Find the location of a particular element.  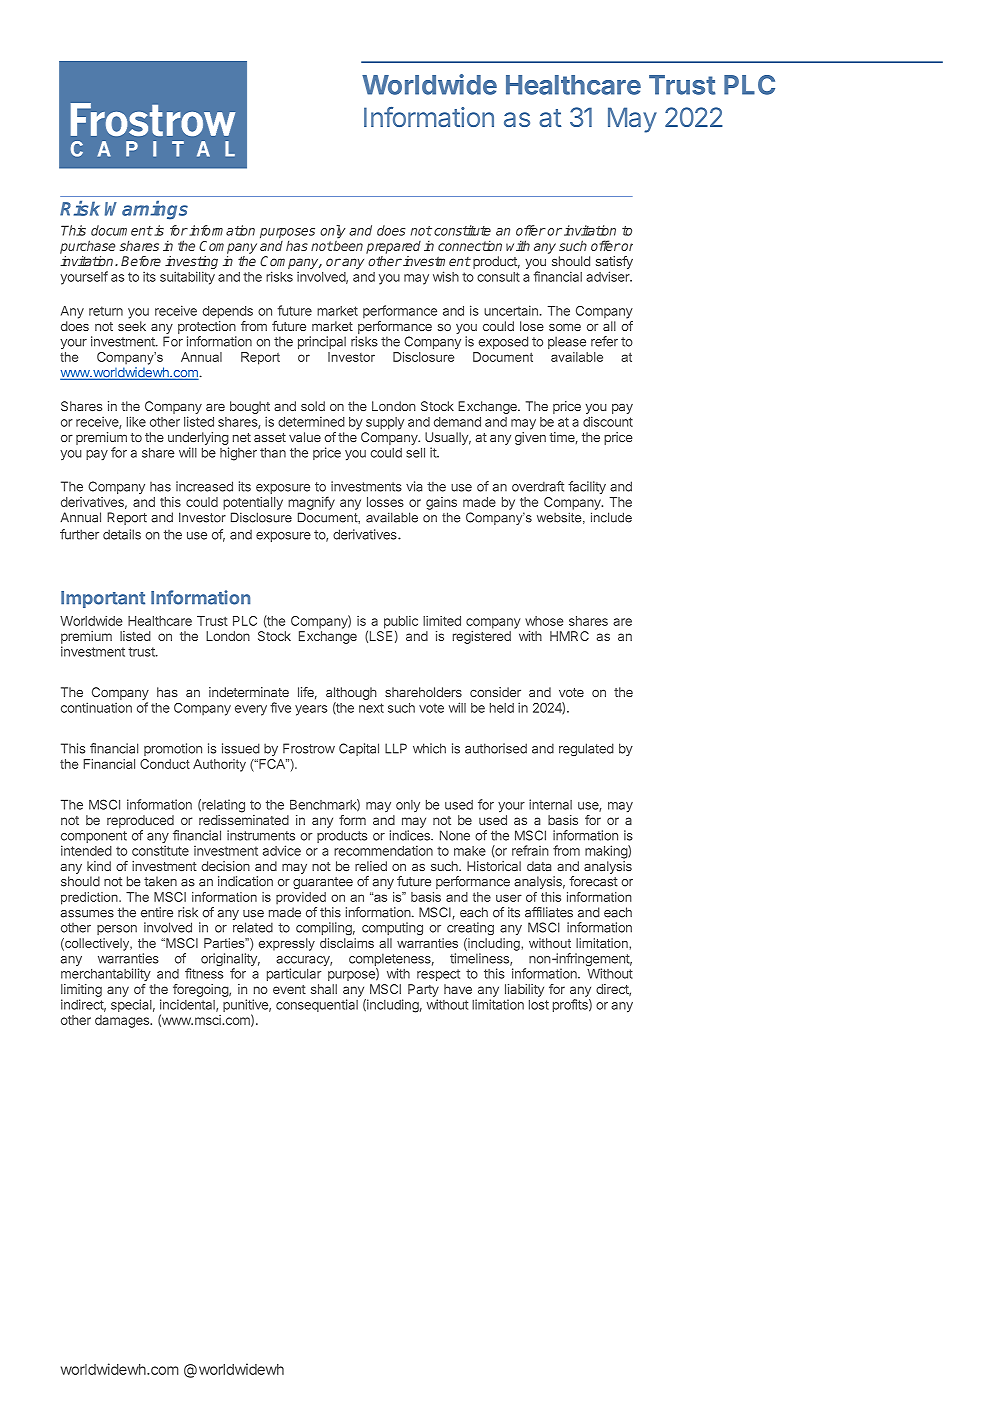

shall is located at coordinates (324, 989).
